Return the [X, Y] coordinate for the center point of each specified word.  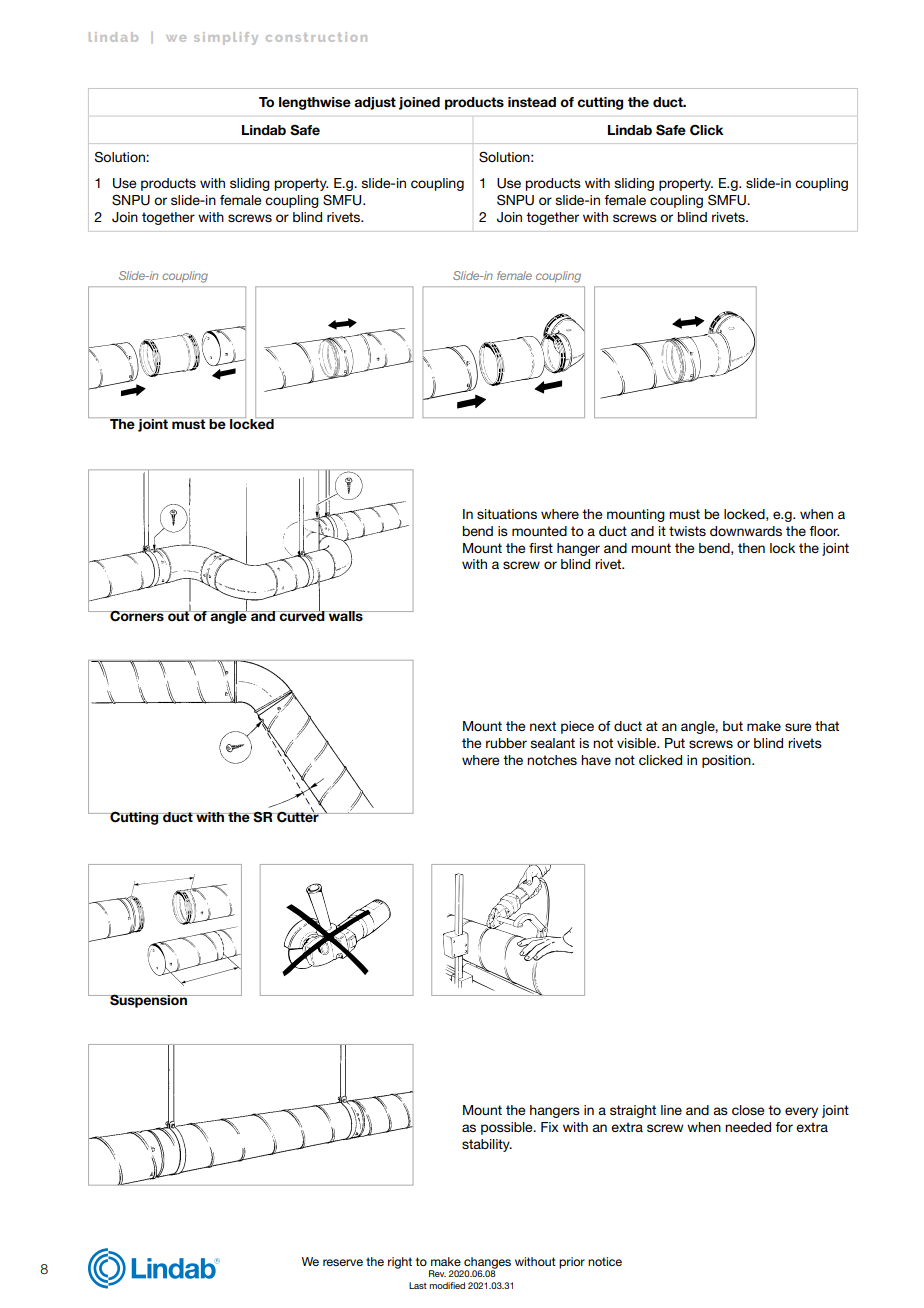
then [751, 548]
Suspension [148, 1001]
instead [532, 102]
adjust [375, 103]
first [541, 548]
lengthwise [315, 103]
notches [552, 760]
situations [507, 514]
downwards [746, 531]
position [727, 761]
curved [302, 614]
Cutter [298, 816]
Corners [137, 616]
